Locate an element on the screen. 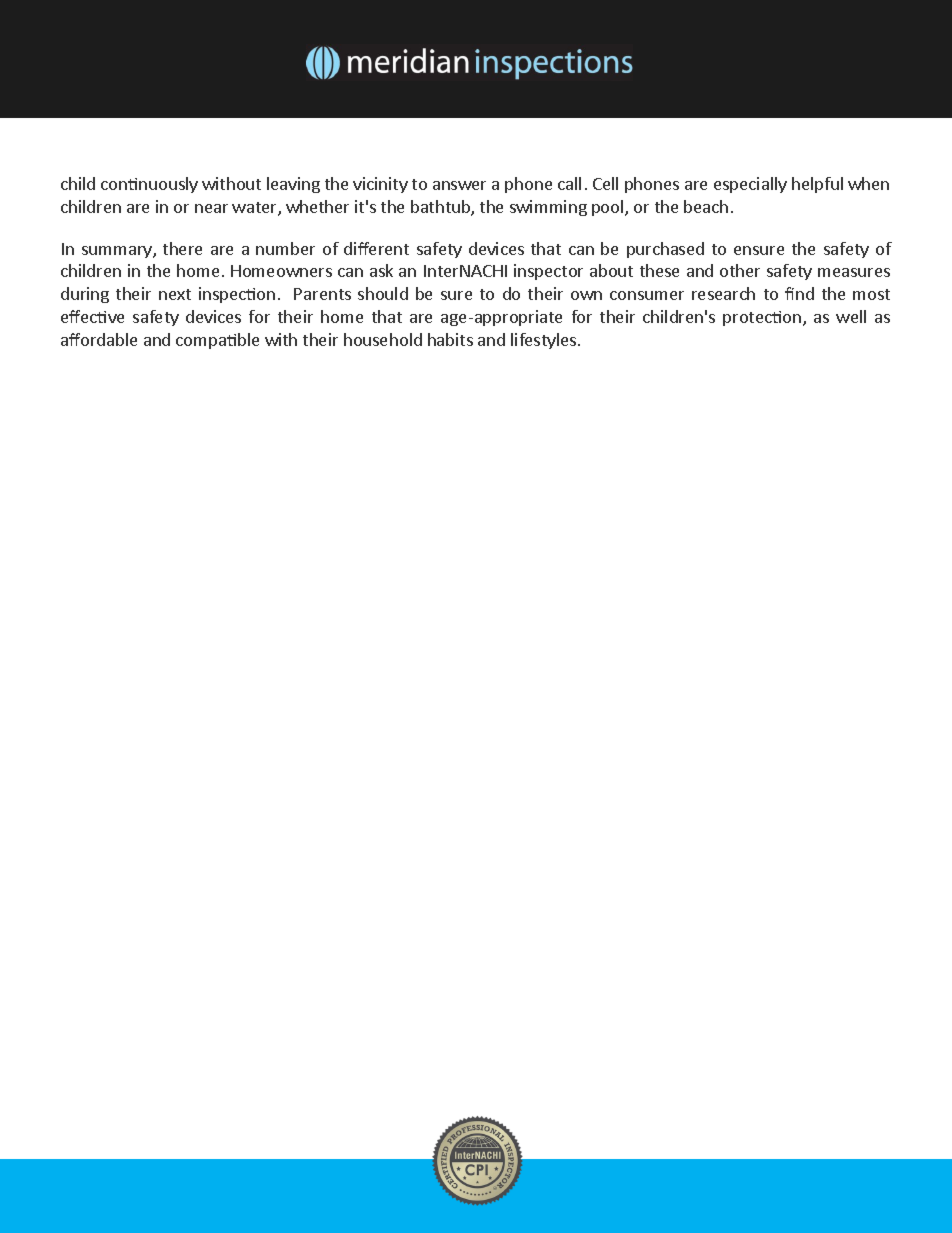  next is located at coordinates (175, 294).
